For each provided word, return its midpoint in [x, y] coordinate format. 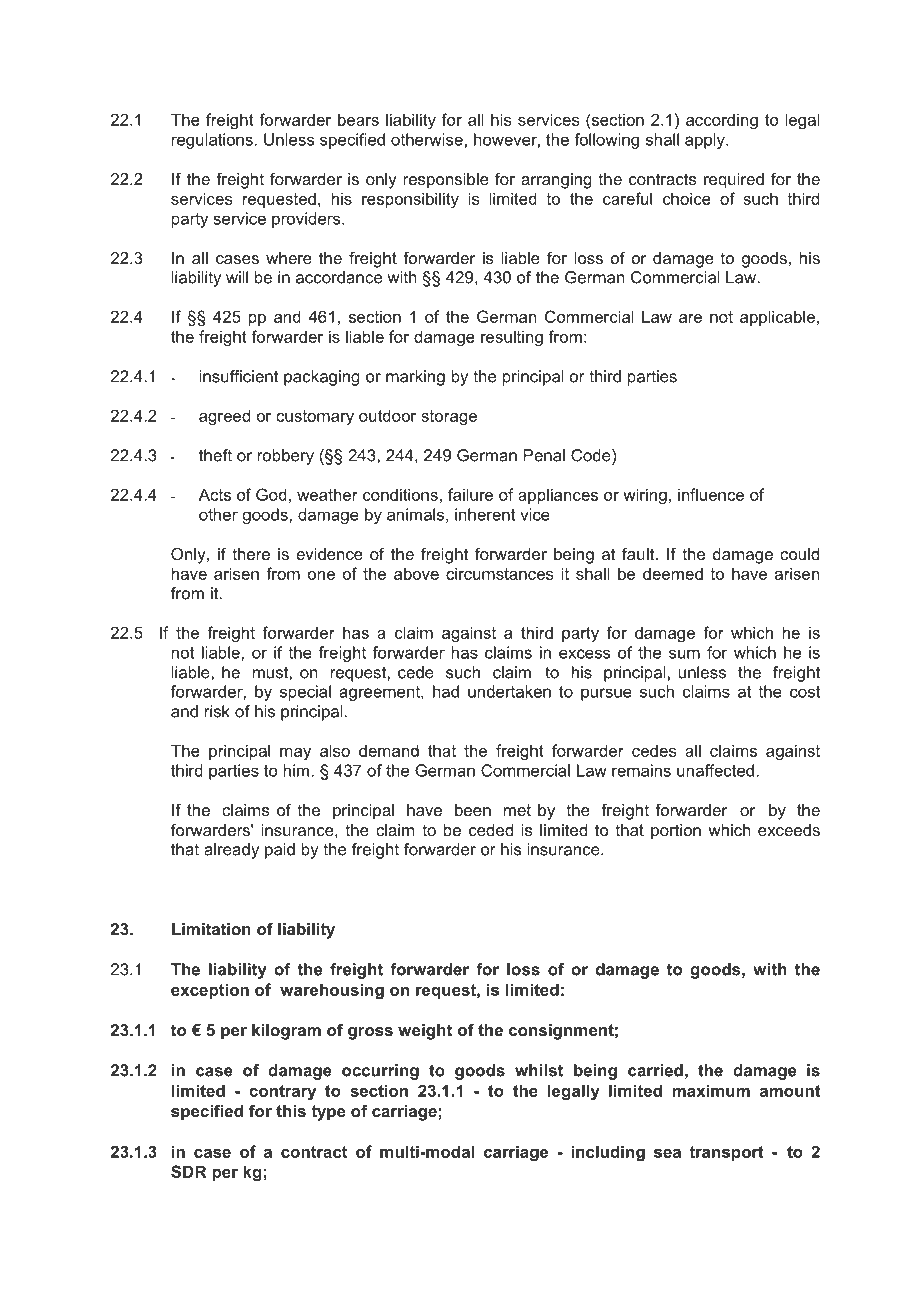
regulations [212, 141]
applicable [777, 318]
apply [706, 141]
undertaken [509, 691]
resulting [512, 338]
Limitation [211, 929]
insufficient [239, 376]
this [291, 1111]
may [295, 754]
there [251, 554]
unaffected [715, 770]
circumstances [499, 573]
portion [676, 832]
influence [711, 494]
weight [425, 1032]
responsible [446, 181]
